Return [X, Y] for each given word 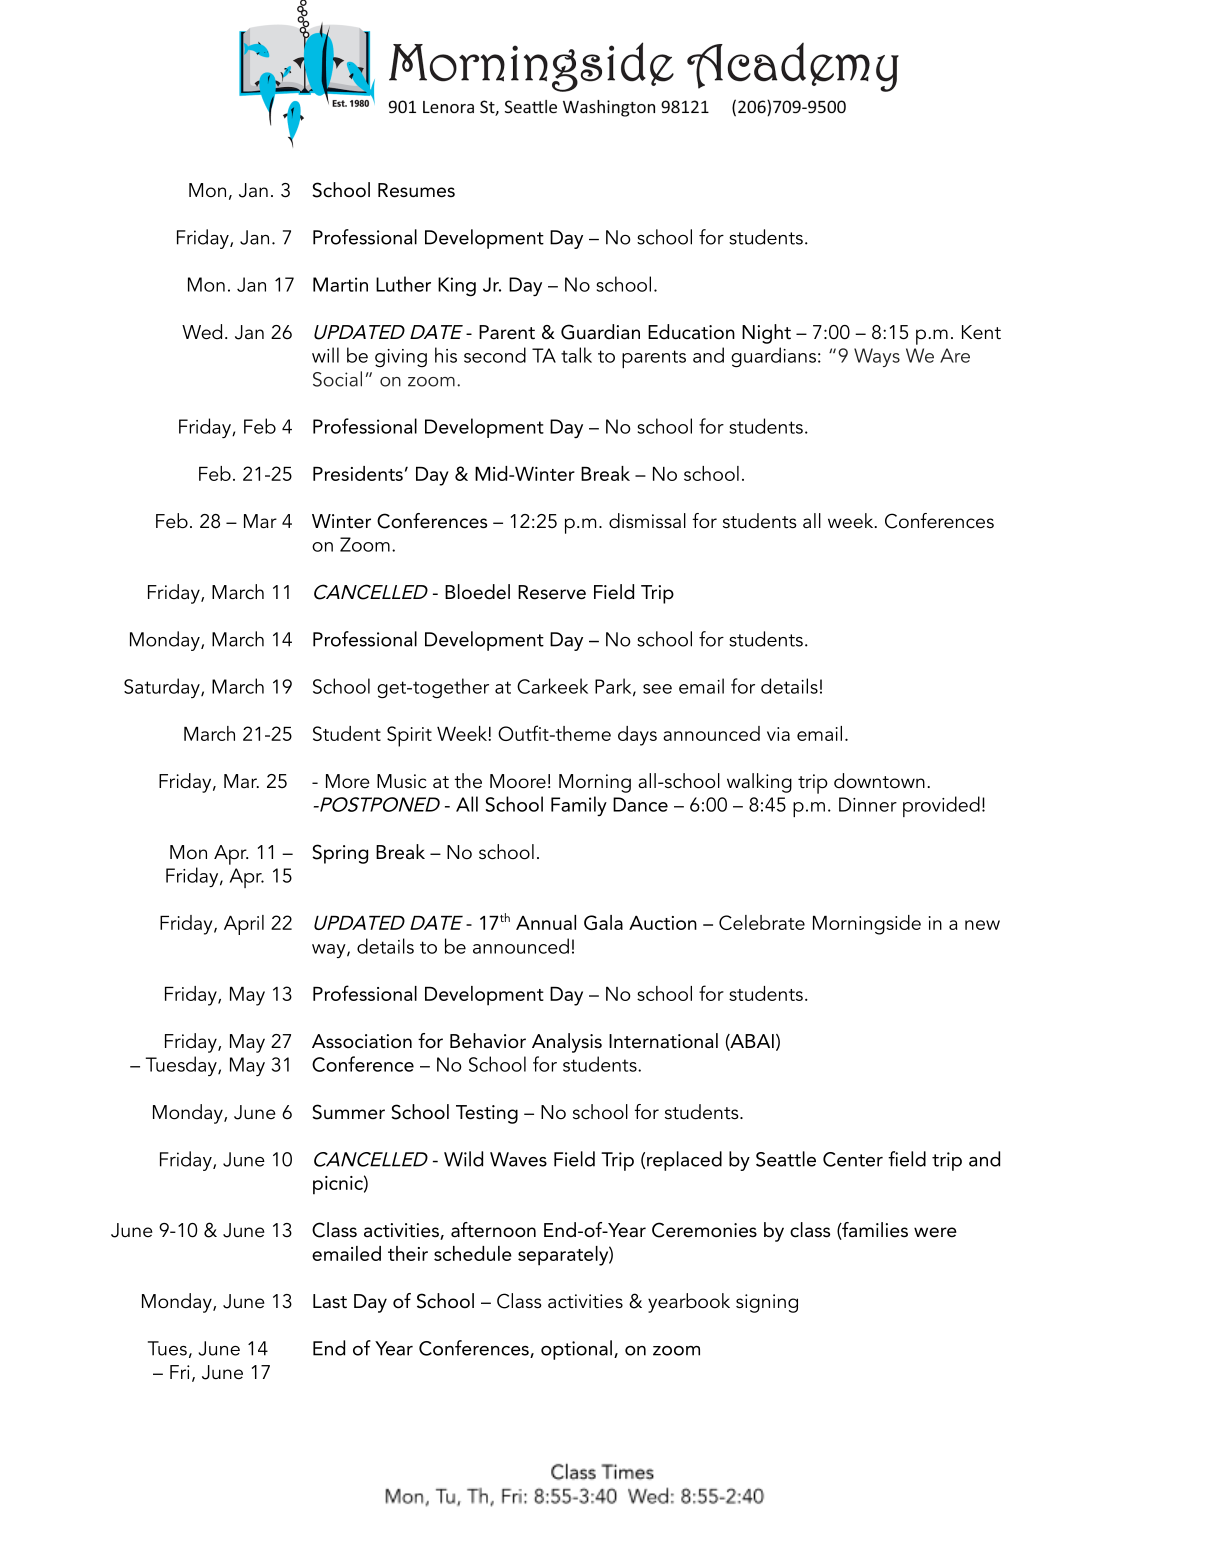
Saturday [163, 688]
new [982, 925]
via [778, 734]
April [244, 925]
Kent [981, 332]
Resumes [416, 190]
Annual [546, 922]
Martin [340, 284]
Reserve [552, 592]
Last [330, 1301]
